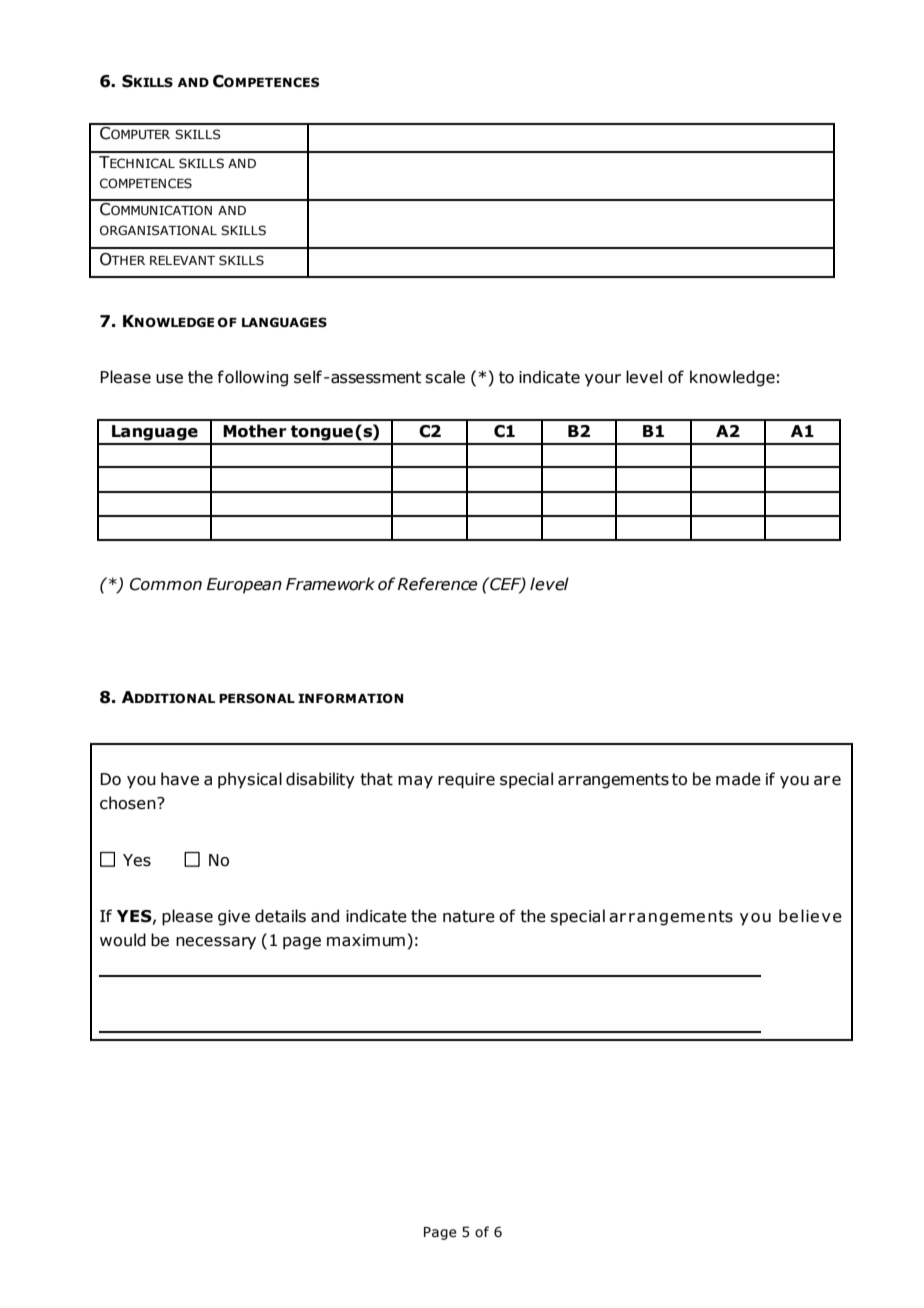 This page has width=924, height=1308. Describe the element at coordinates (244, 586) in the page. I see `European` at that location.
